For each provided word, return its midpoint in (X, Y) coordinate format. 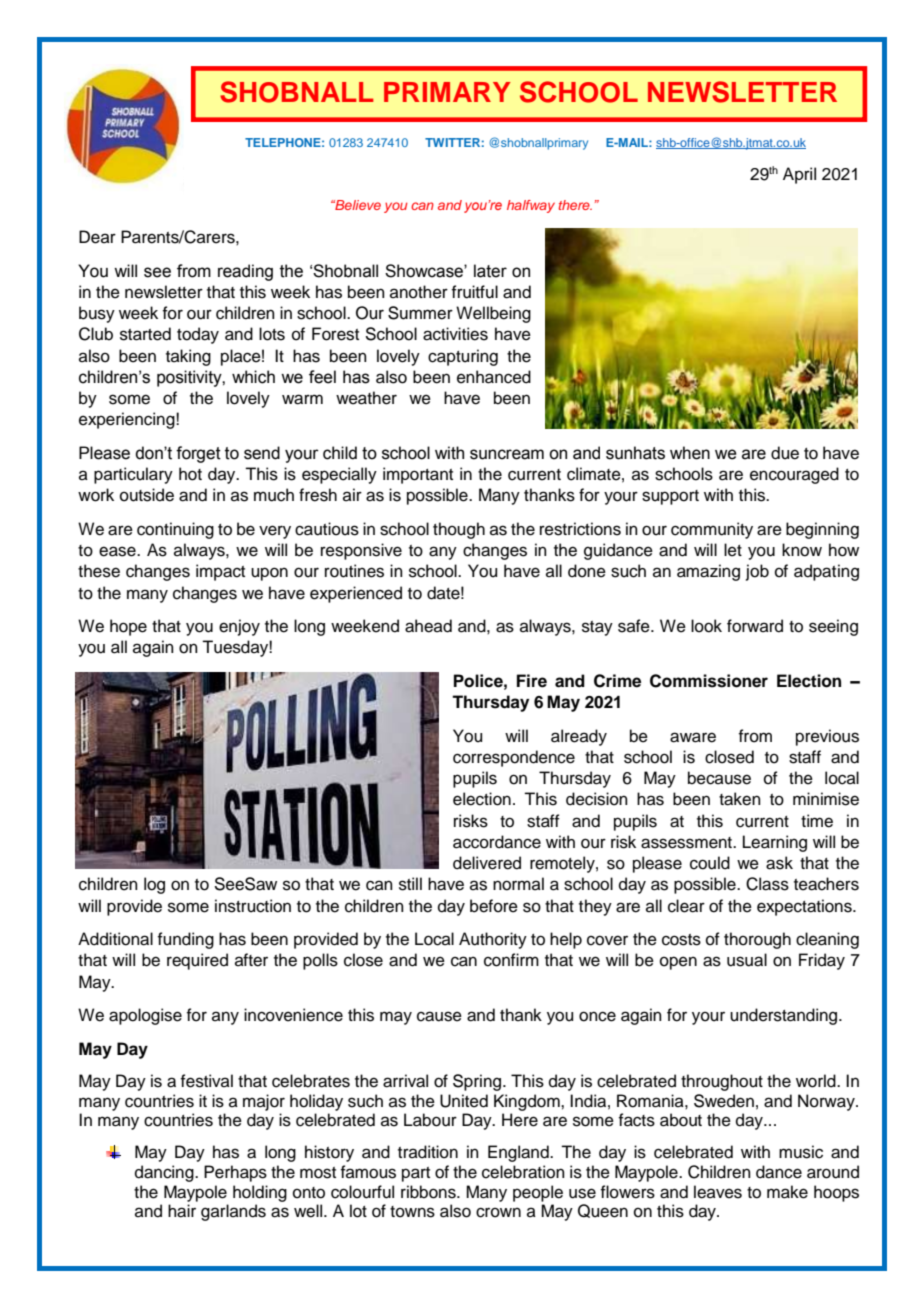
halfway (531, 206)
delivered (487, 863)
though (459, 530)
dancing (165, 1173)
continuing (175, 530)
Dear (97, 237)
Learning (775, 843)
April (799, 175)
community (712, 530)
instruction (253, 906)
